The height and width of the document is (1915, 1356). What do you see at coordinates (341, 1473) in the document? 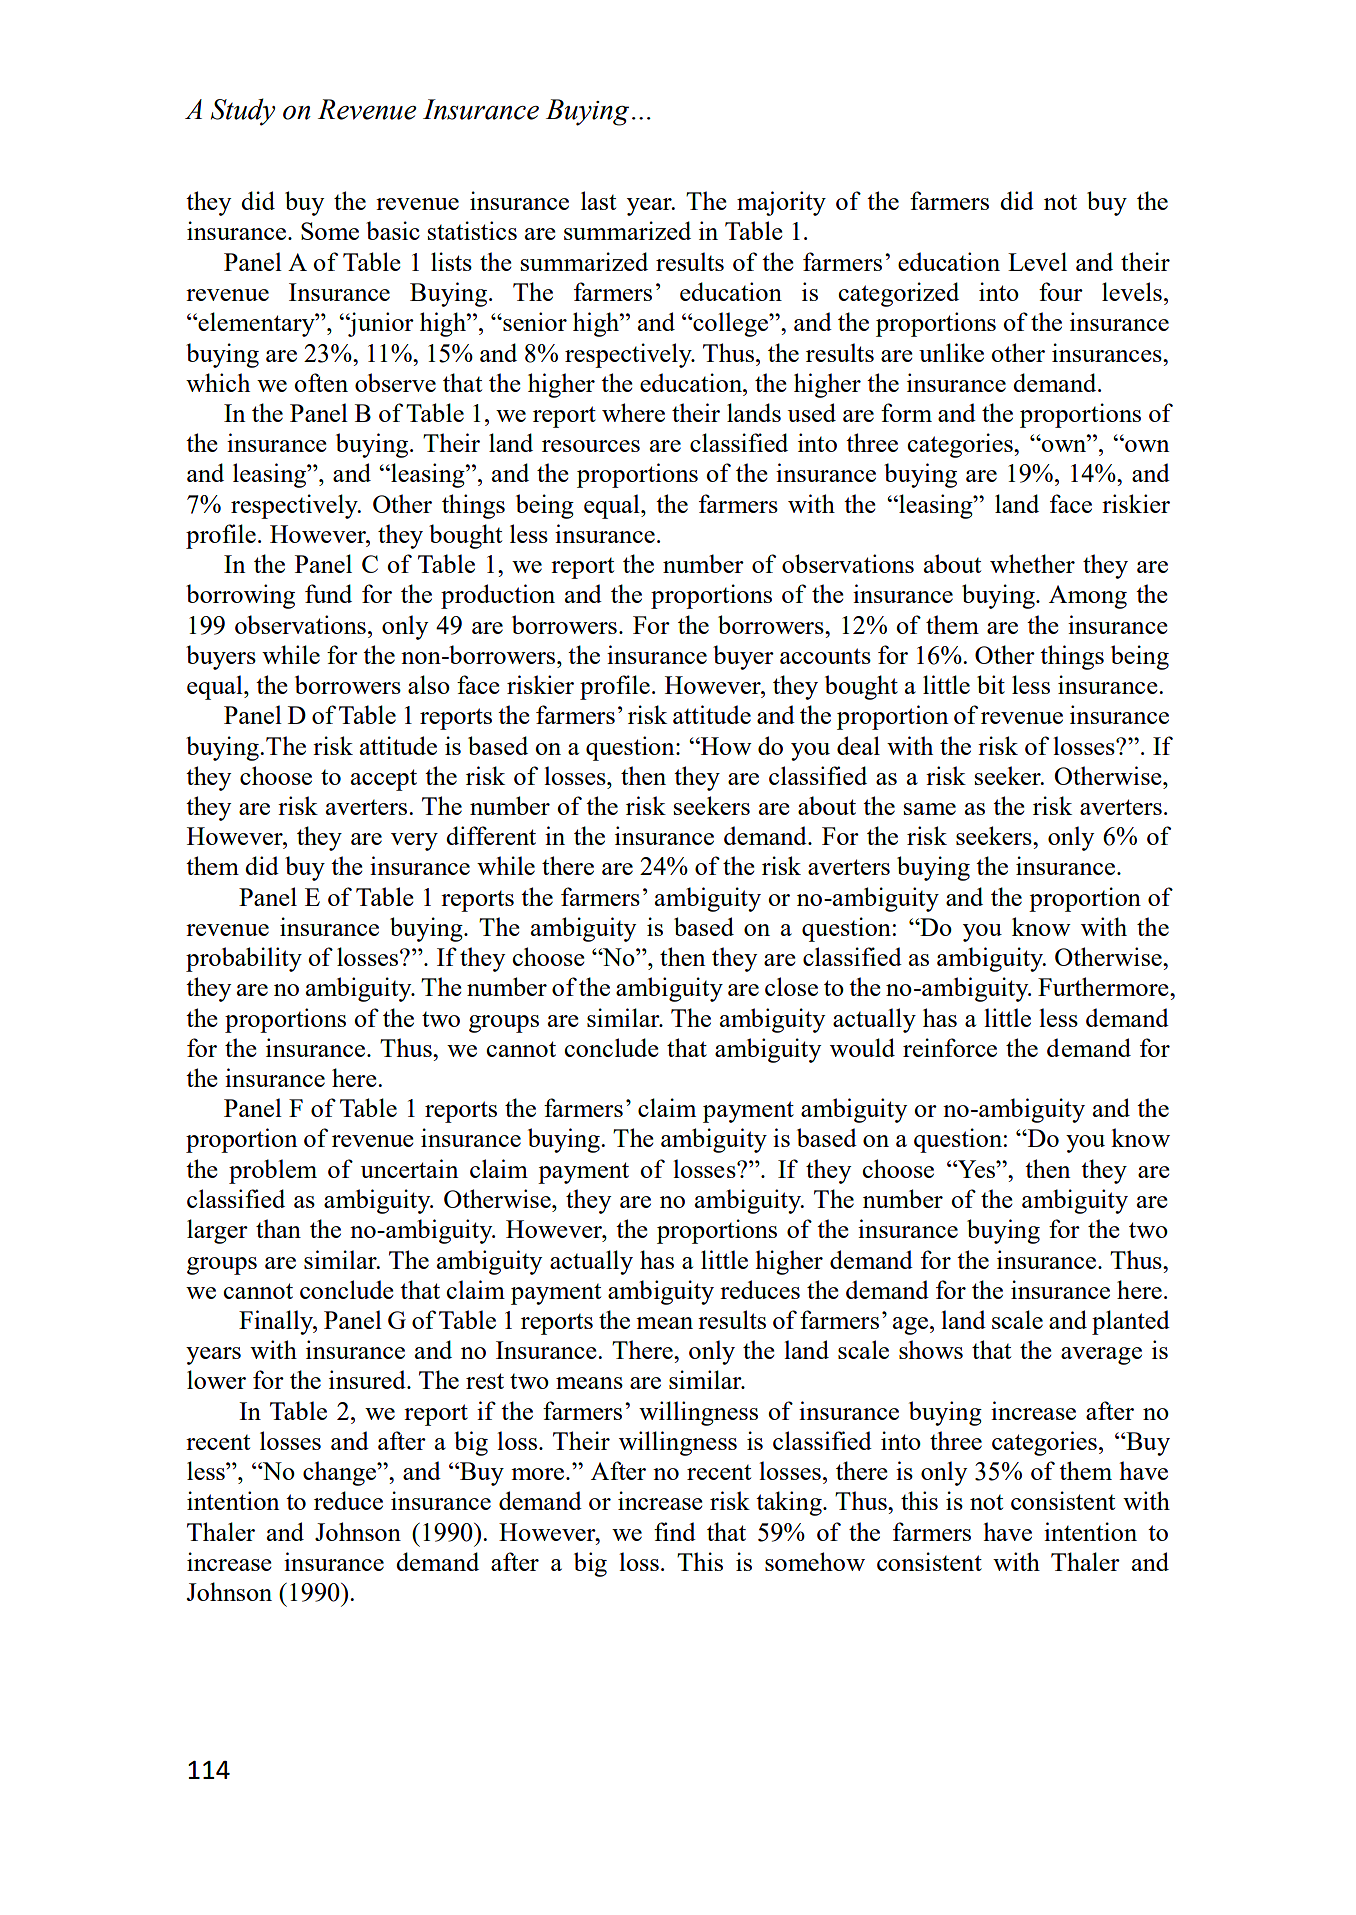
I see `change` at bounding box center [341, 1473].
